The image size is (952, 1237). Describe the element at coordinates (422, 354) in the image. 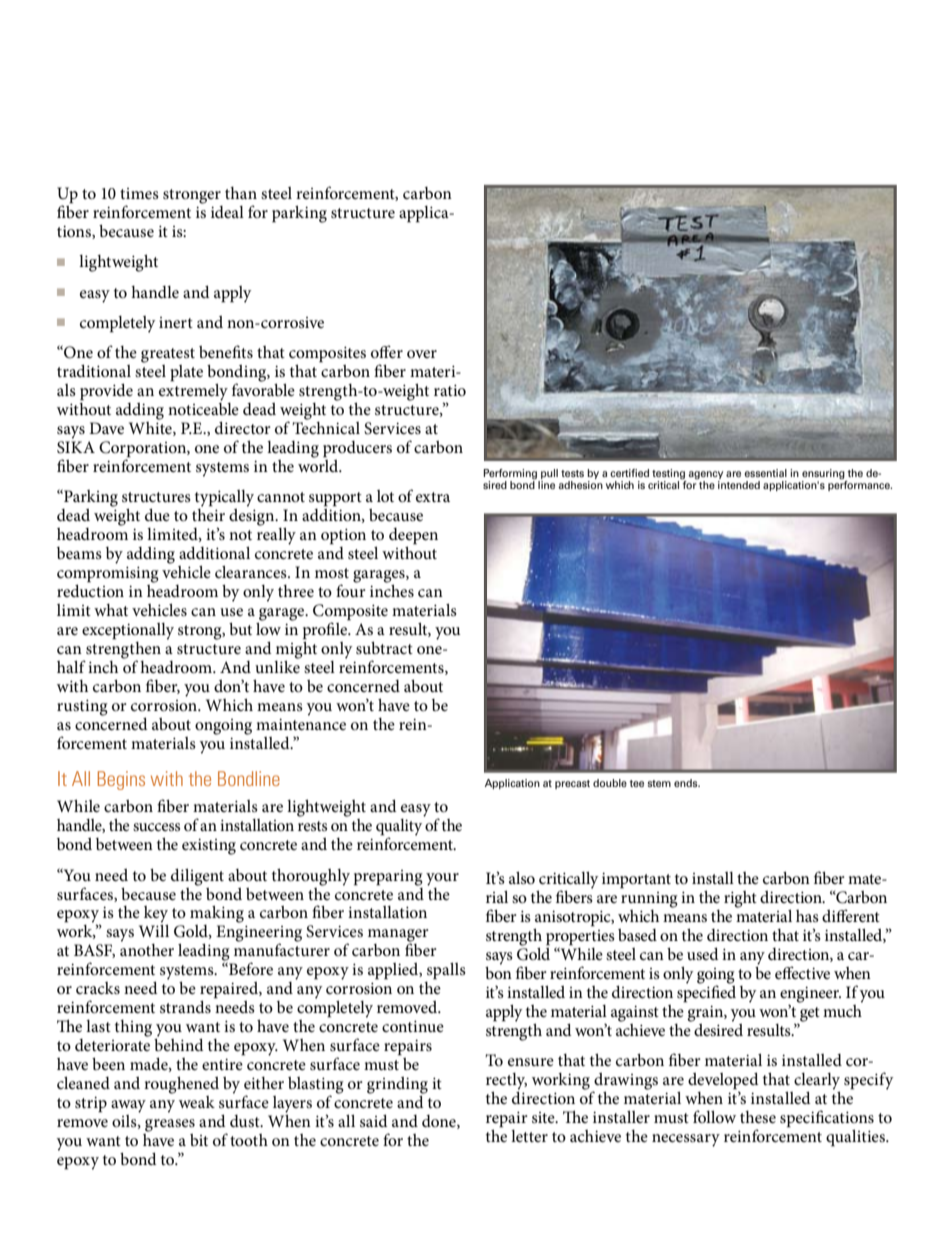

I see `over` at that location.
